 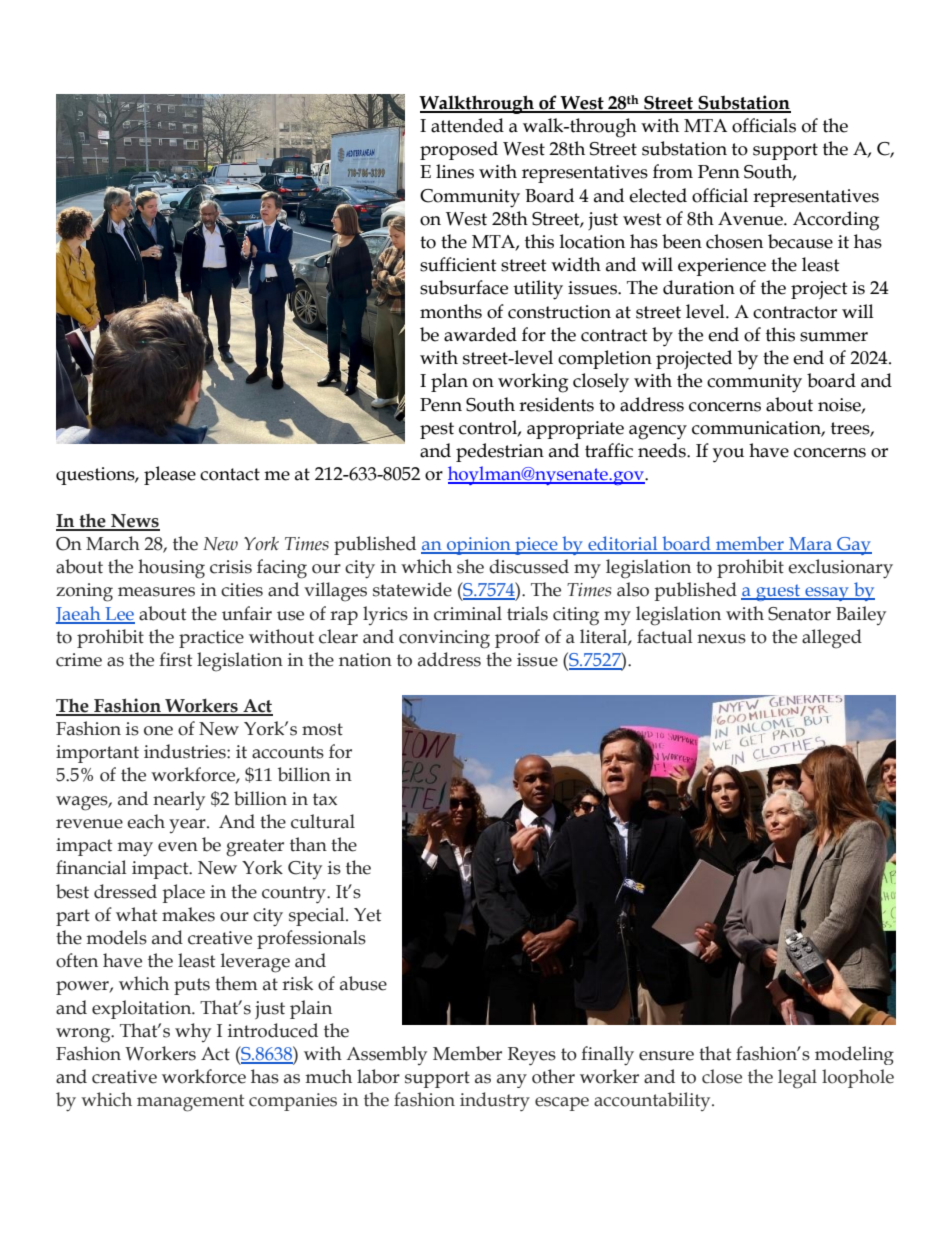 What do you see at coordinates (170, 475) in the image?
I see `please` at bounding box center [170, 475].
